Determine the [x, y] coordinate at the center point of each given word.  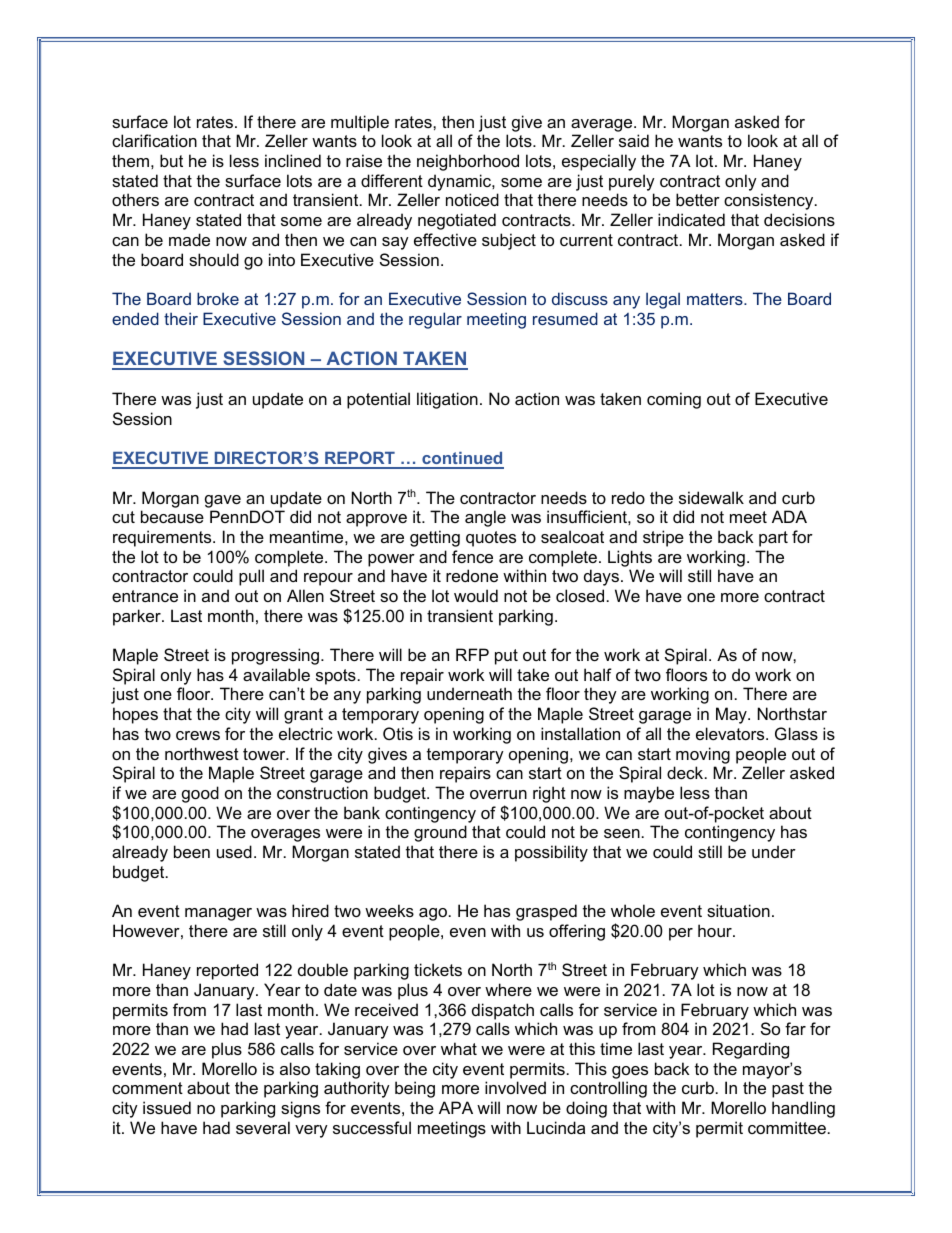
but [171, 160]
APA [456, 1107]
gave [223, 501]
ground [440, 833]
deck [686, 772]
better [698, 199]
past [788, 1090]
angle [485, 518]
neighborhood [468, 162]
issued [167, 1107]
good [200, 794]
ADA [789, 516]
